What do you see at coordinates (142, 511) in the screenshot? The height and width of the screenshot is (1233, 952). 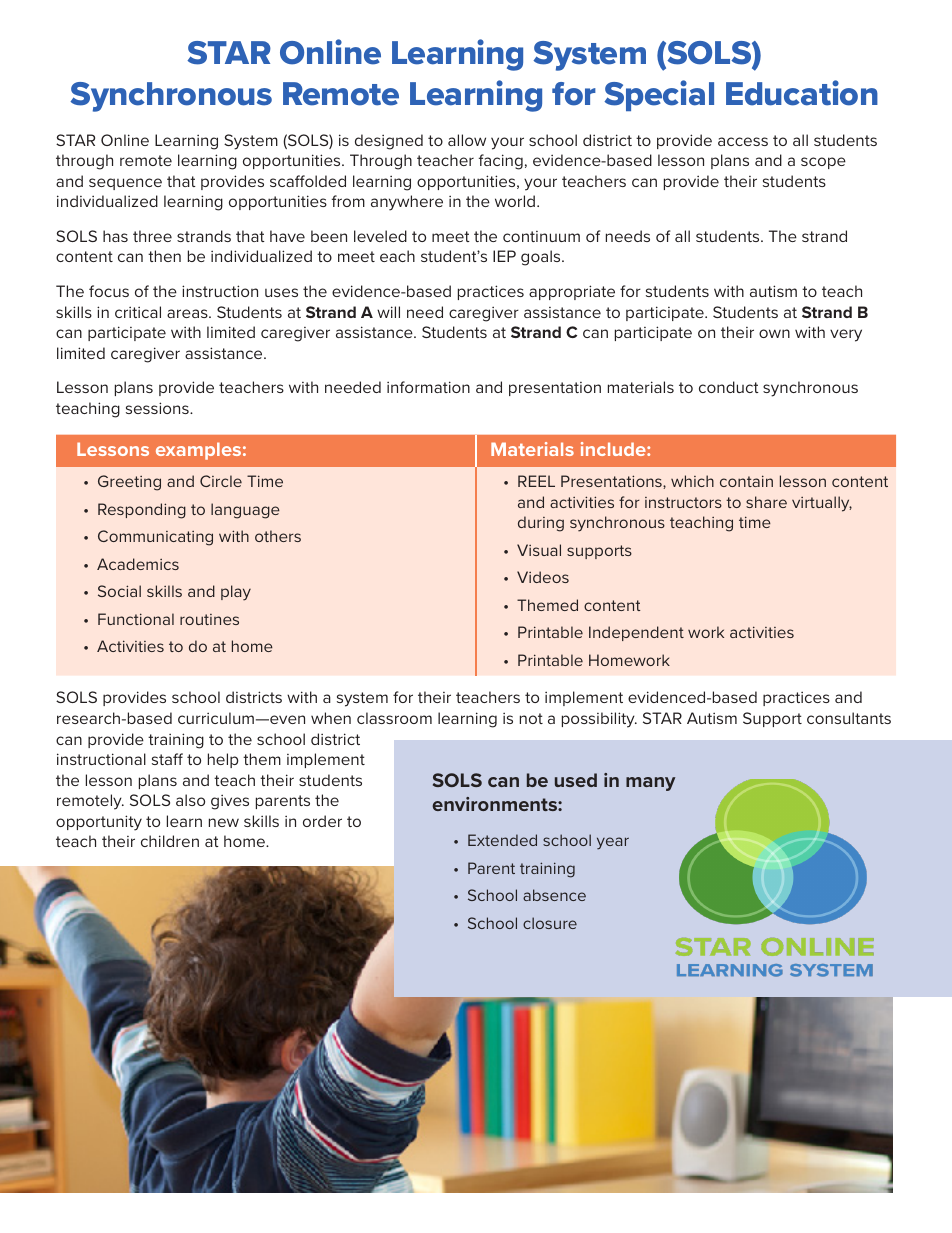 I see `Responding` at bounding box center [142, 511].
